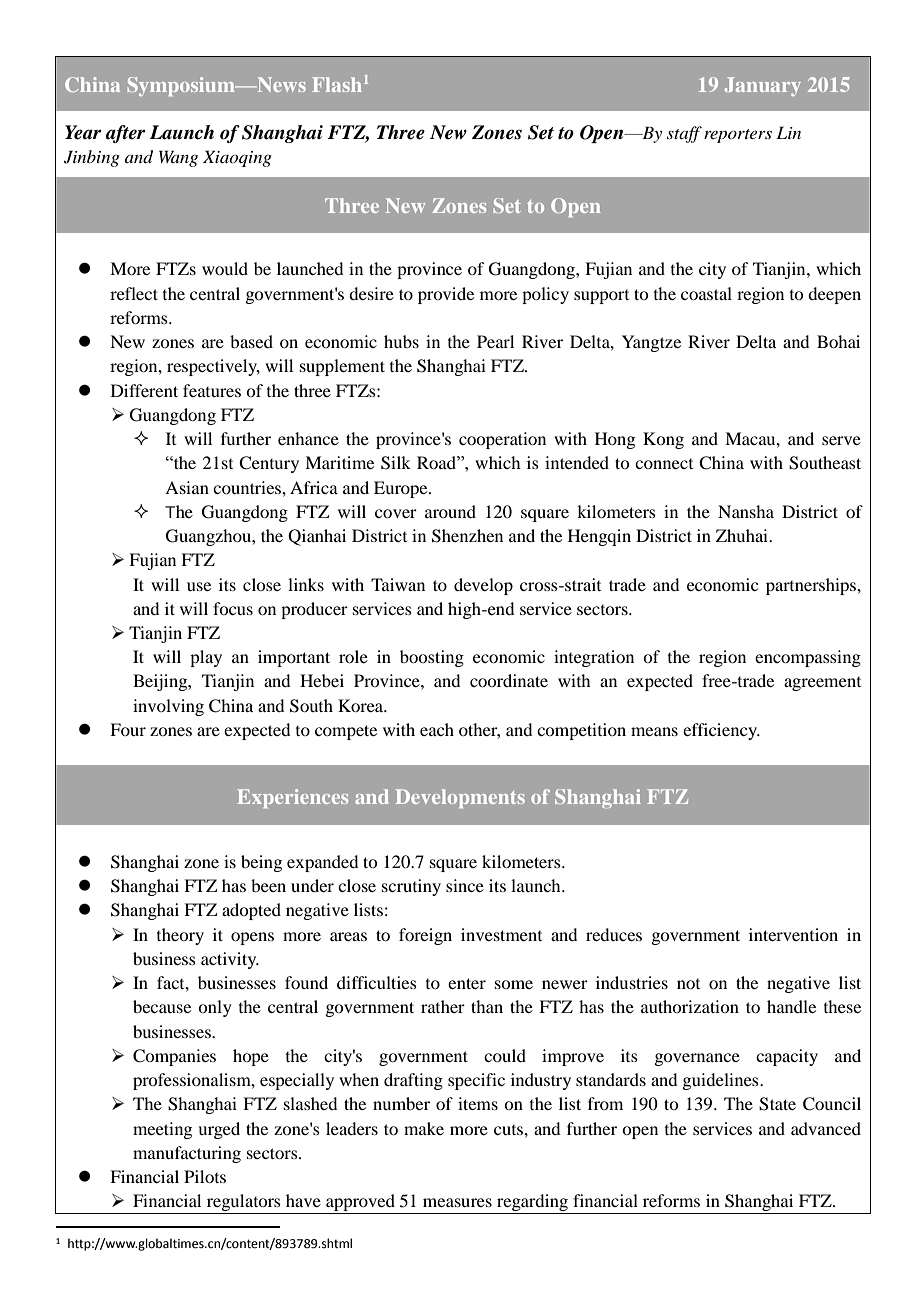 This page has width=924, height=1308. Describe the element at coordinates (180, 936) in the page. I see `theory` at that location.
